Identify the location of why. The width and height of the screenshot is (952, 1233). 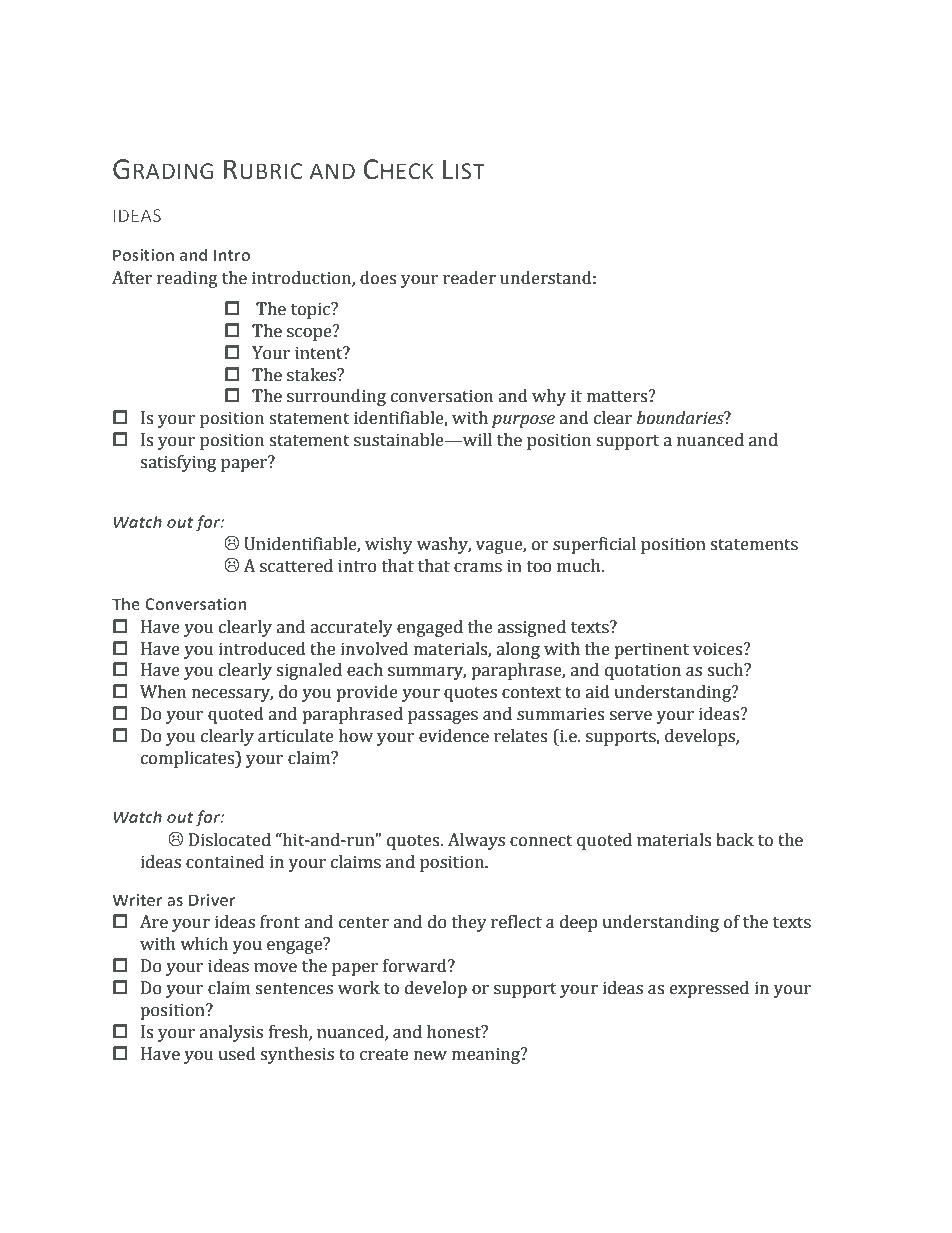
(549, 397).
